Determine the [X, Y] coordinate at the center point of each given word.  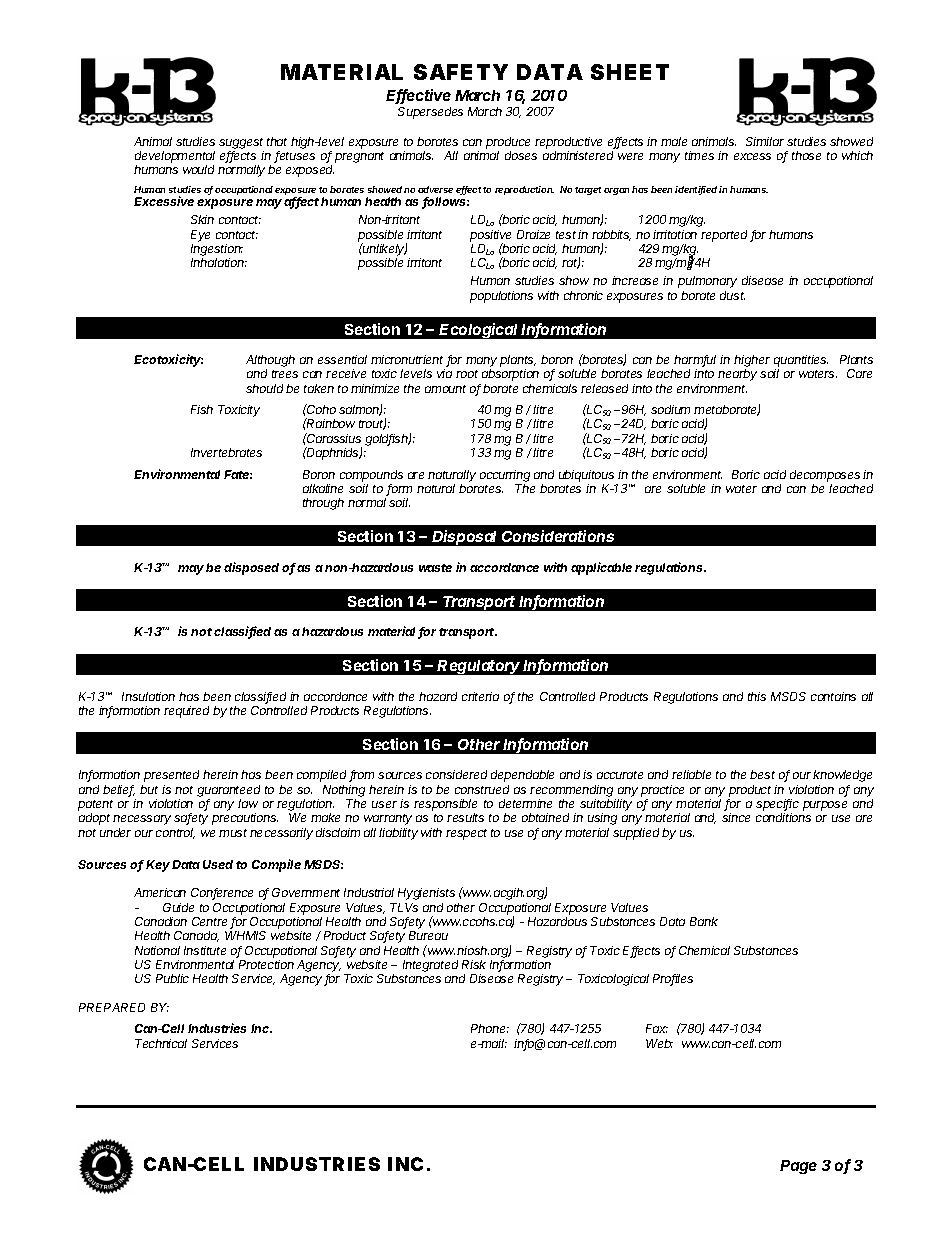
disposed [251, 568]
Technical [161, 1043]
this [757, 696]
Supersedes [430, 113]
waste [435, 568]
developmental [175, 157]
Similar [765, 141]
